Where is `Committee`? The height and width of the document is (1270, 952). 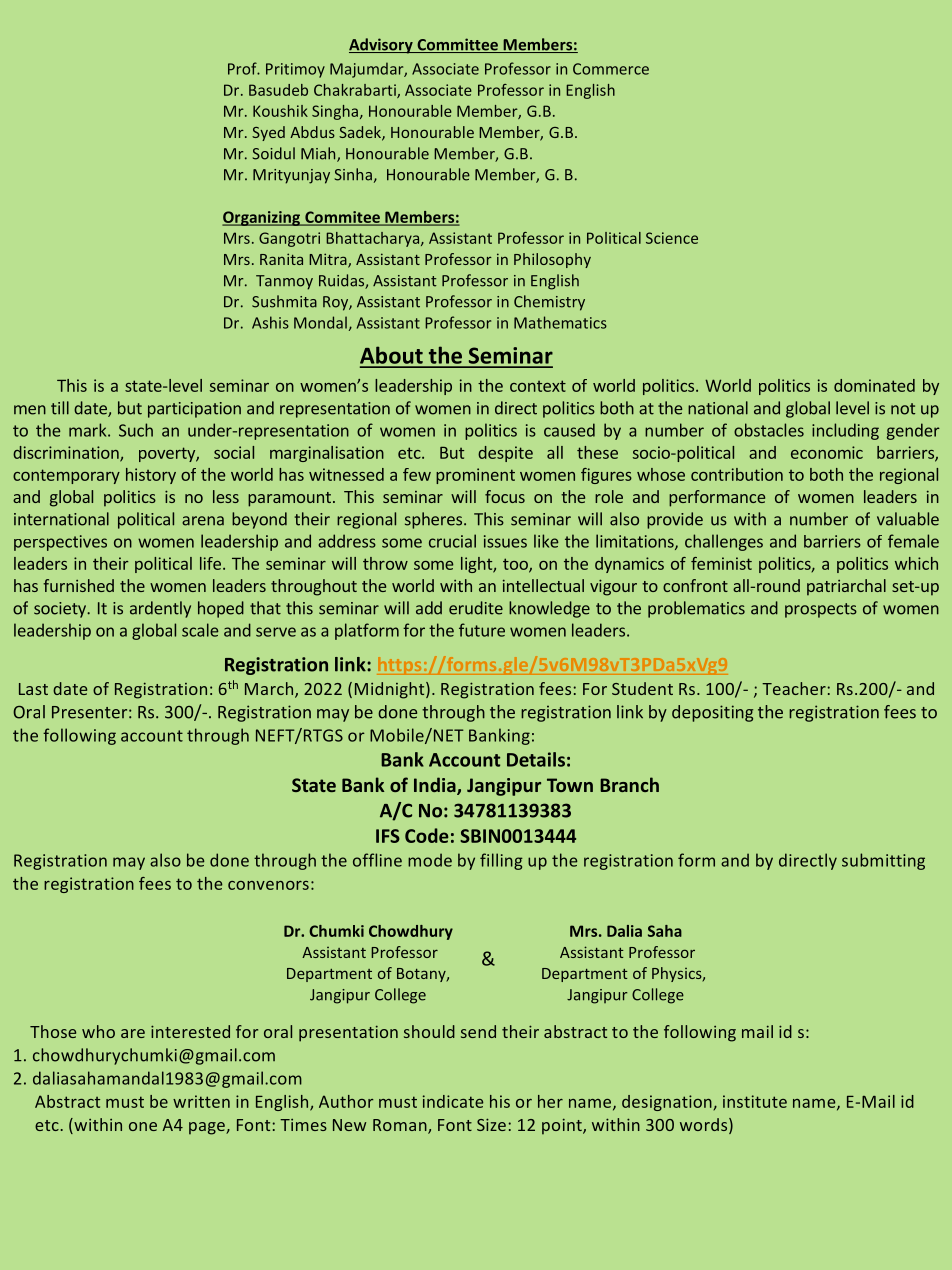
Committee is located at coordinates (457, 45).
